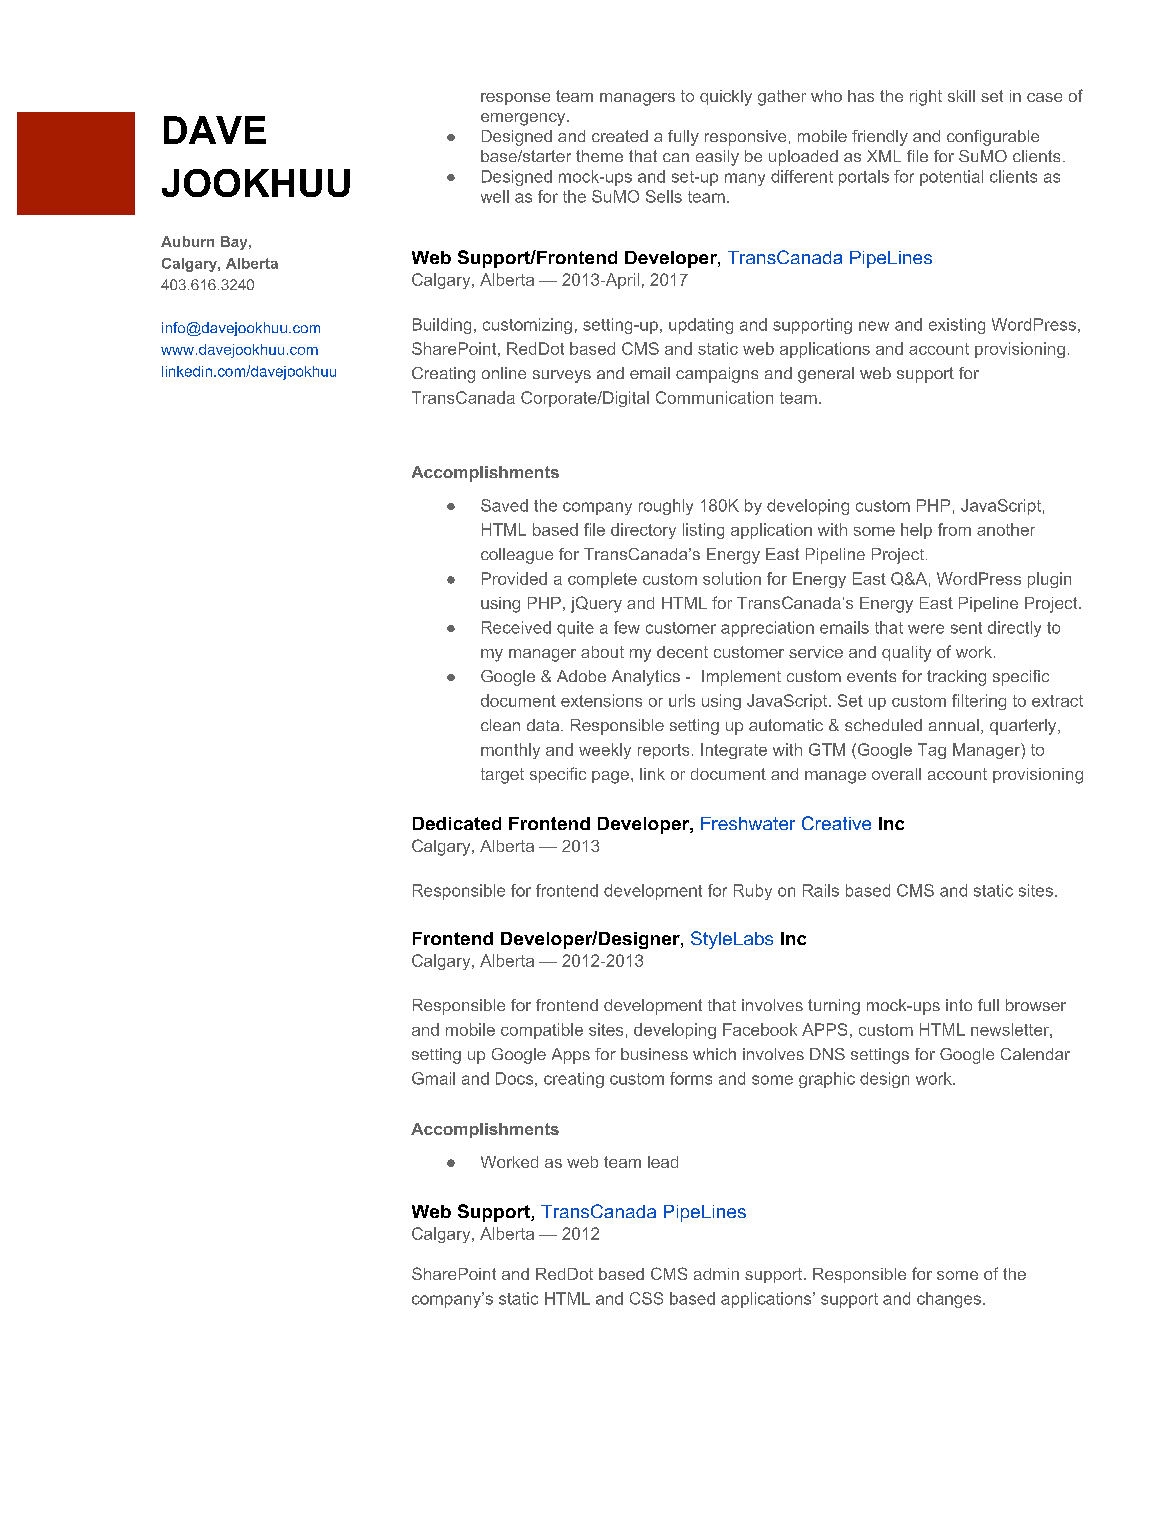 This document has width=1173, height=1517. Describe the element at coordinates (993, 138) in the document. I see `configurable` at that location.
